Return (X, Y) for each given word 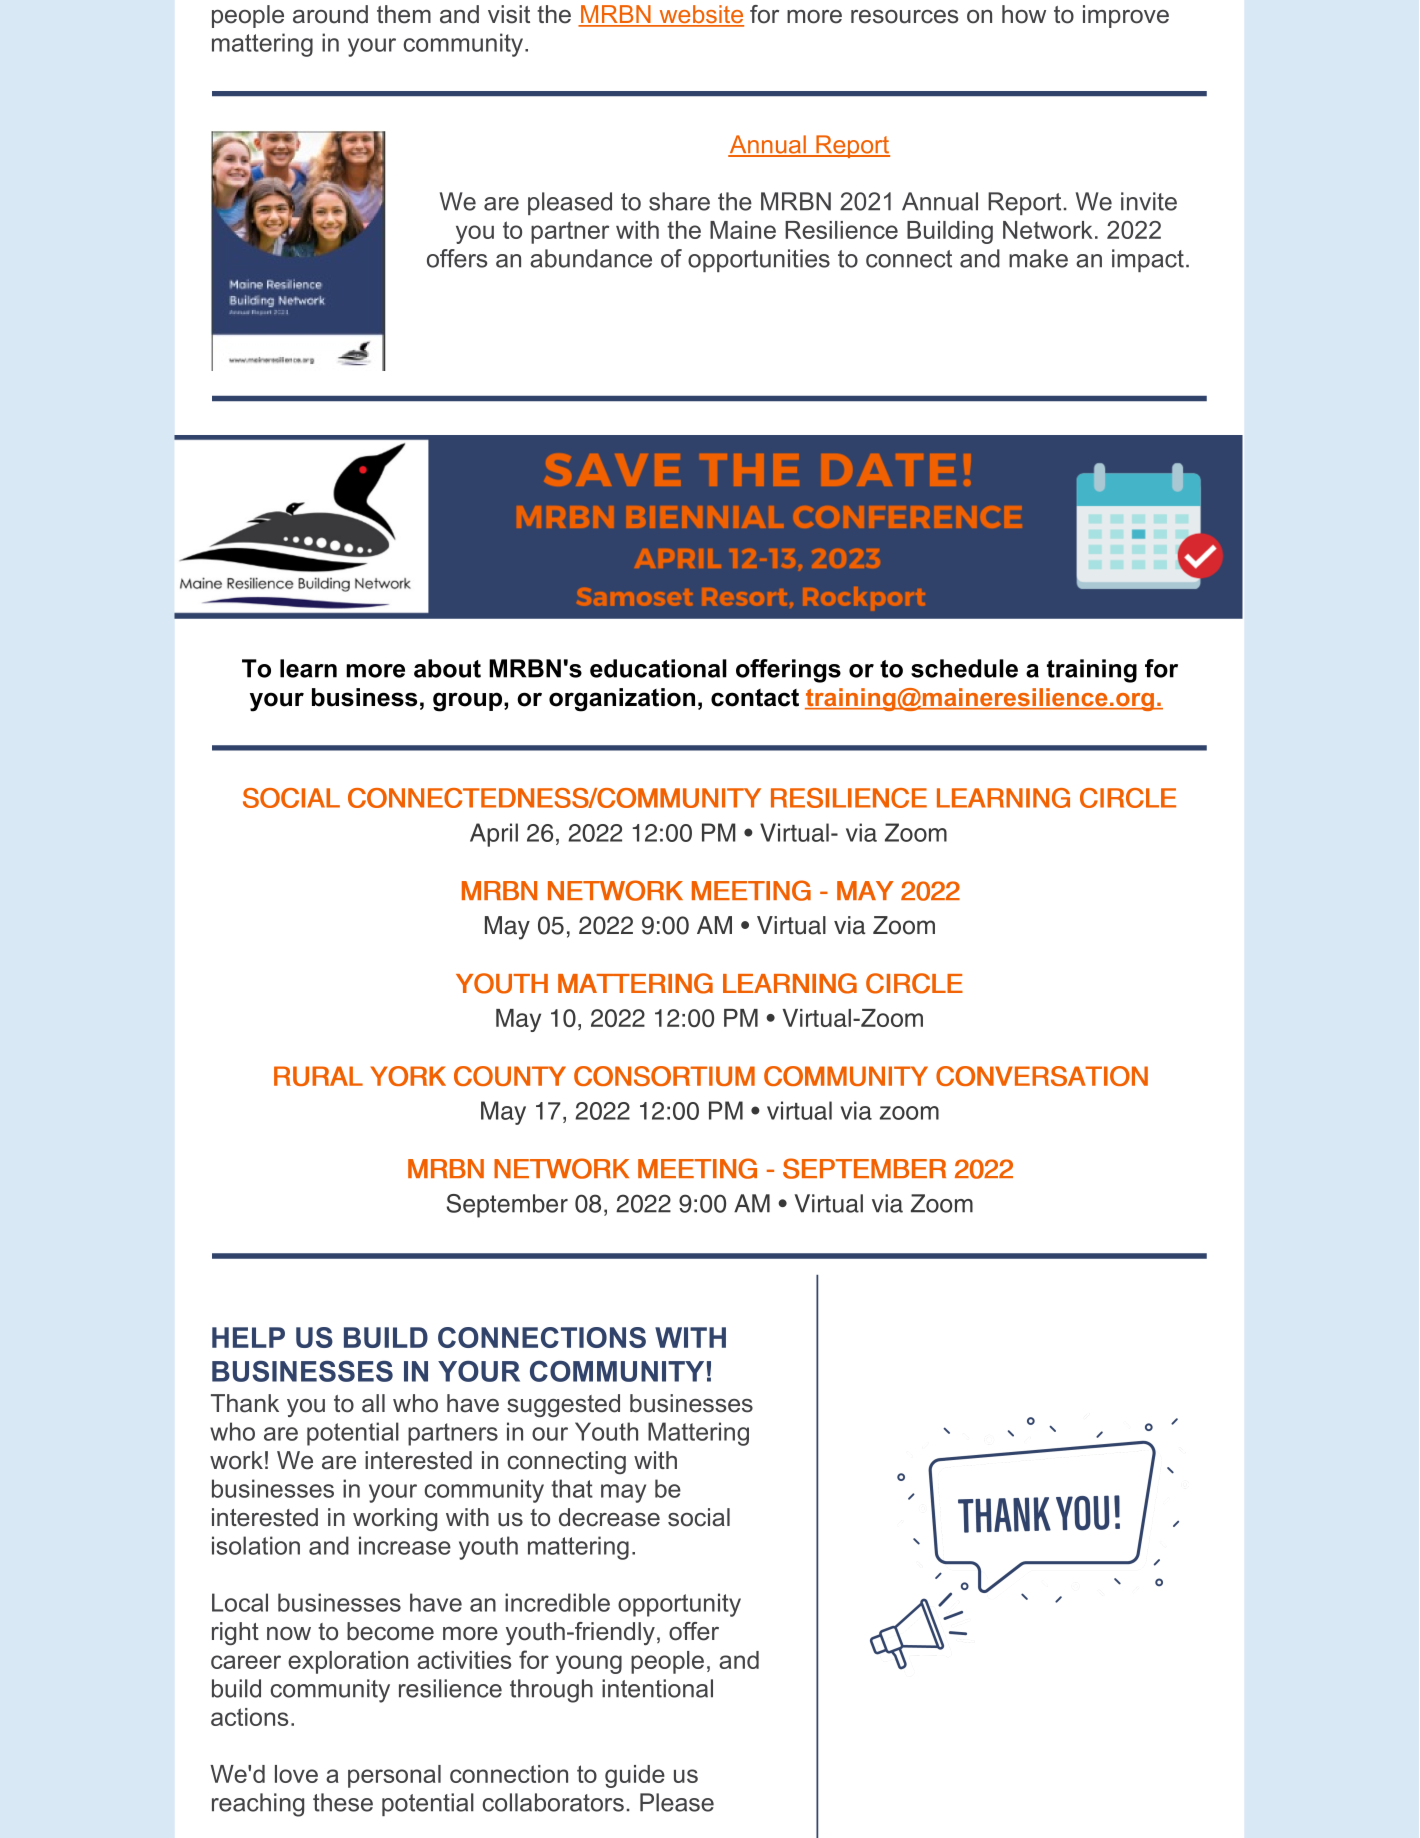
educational (658, 668)
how (1024, 14)
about (447, 668)
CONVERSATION (1042, 1076)
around (330, 14)
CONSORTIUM (664, 1076)
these (343, 1802)
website (700, 15)
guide (635, 1776)
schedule (964, 668)
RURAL (318, 1076)
